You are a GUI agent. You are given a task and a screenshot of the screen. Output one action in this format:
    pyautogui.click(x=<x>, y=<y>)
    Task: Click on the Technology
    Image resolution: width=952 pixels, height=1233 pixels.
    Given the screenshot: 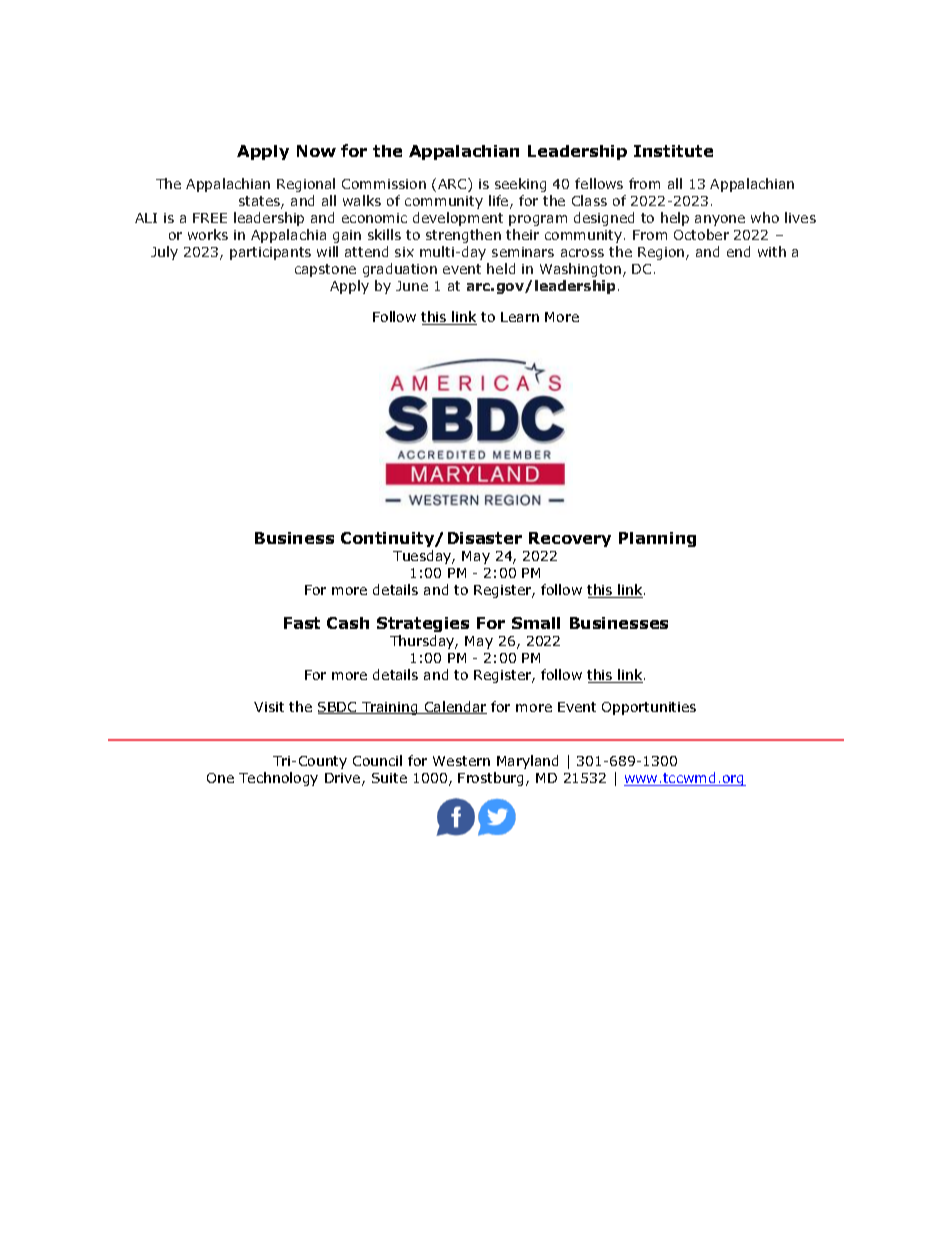 What is the action you would take?
    pyautogui.click(x=278, y=779)
